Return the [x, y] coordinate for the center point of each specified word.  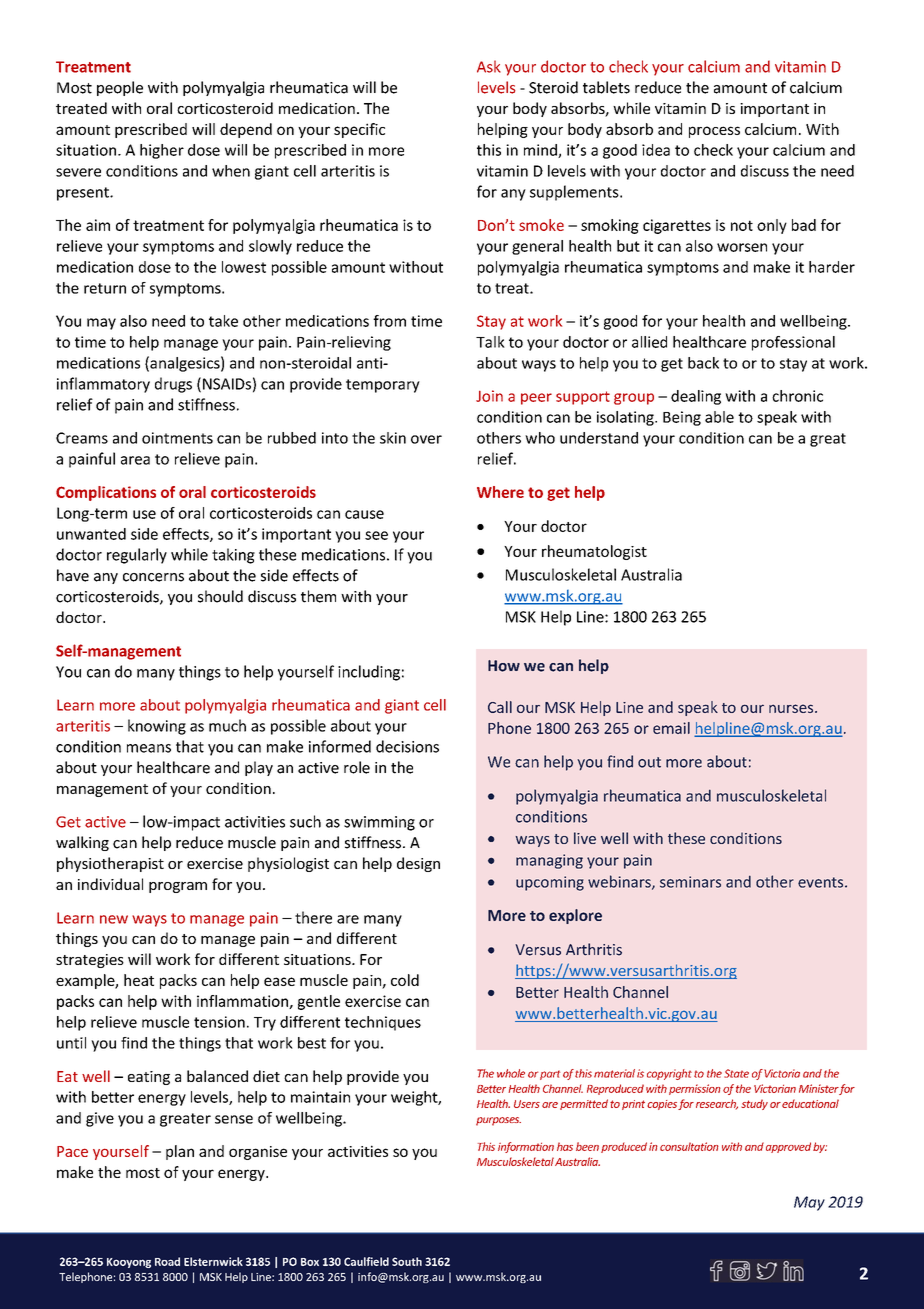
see [376, 535]
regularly [137, 556]
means [149, 748]
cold [405, 980]
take [223, 321]
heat [139, 980]
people [120, 88]
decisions [407, 746]
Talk [490, 342]
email [671, 728]
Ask [489, 66]
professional [793, 343]
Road [167, 1261]
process [714, 132]
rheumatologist [594, 552]
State [736, 1073]
